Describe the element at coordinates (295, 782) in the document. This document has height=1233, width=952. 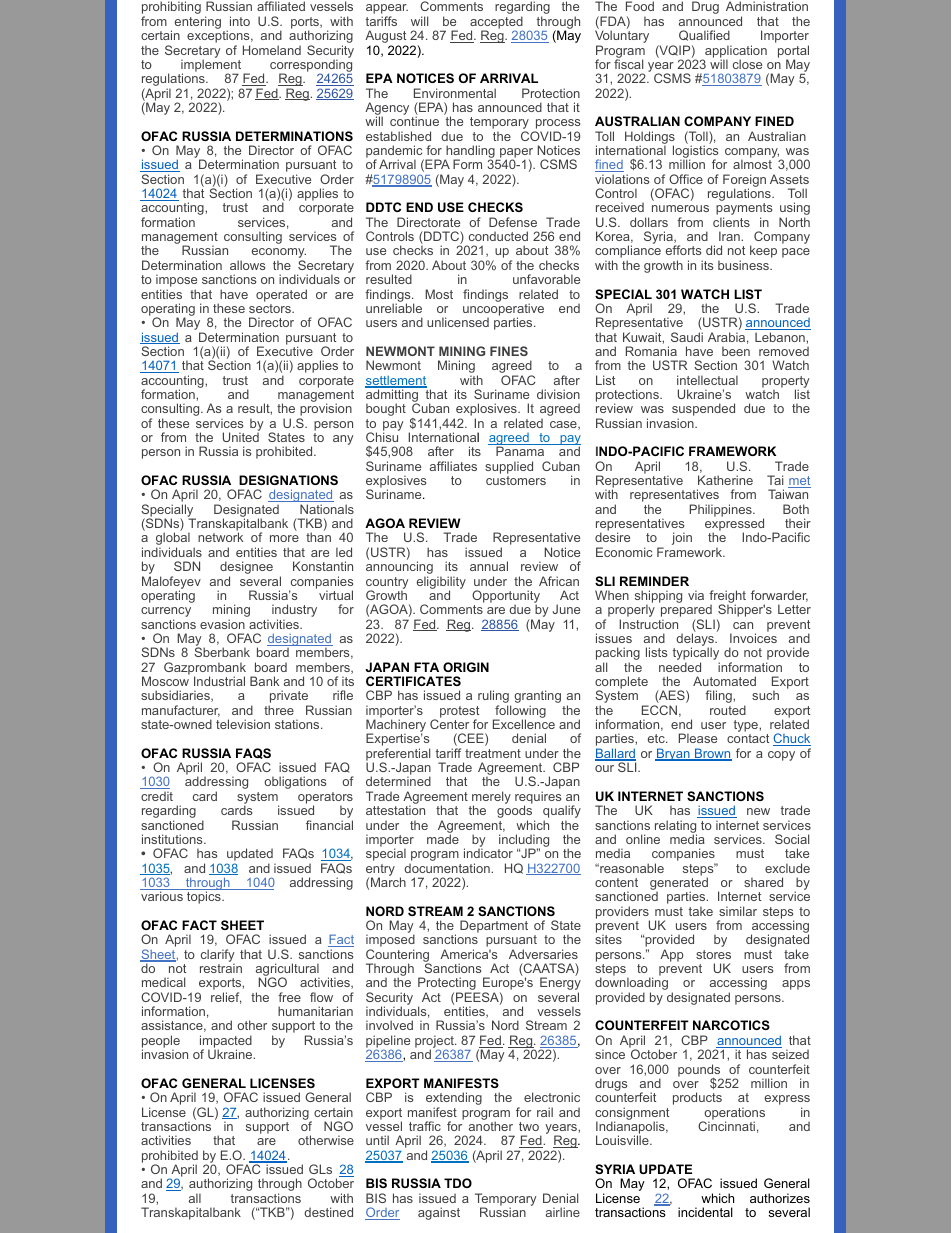
I see `obligations` at that location.
